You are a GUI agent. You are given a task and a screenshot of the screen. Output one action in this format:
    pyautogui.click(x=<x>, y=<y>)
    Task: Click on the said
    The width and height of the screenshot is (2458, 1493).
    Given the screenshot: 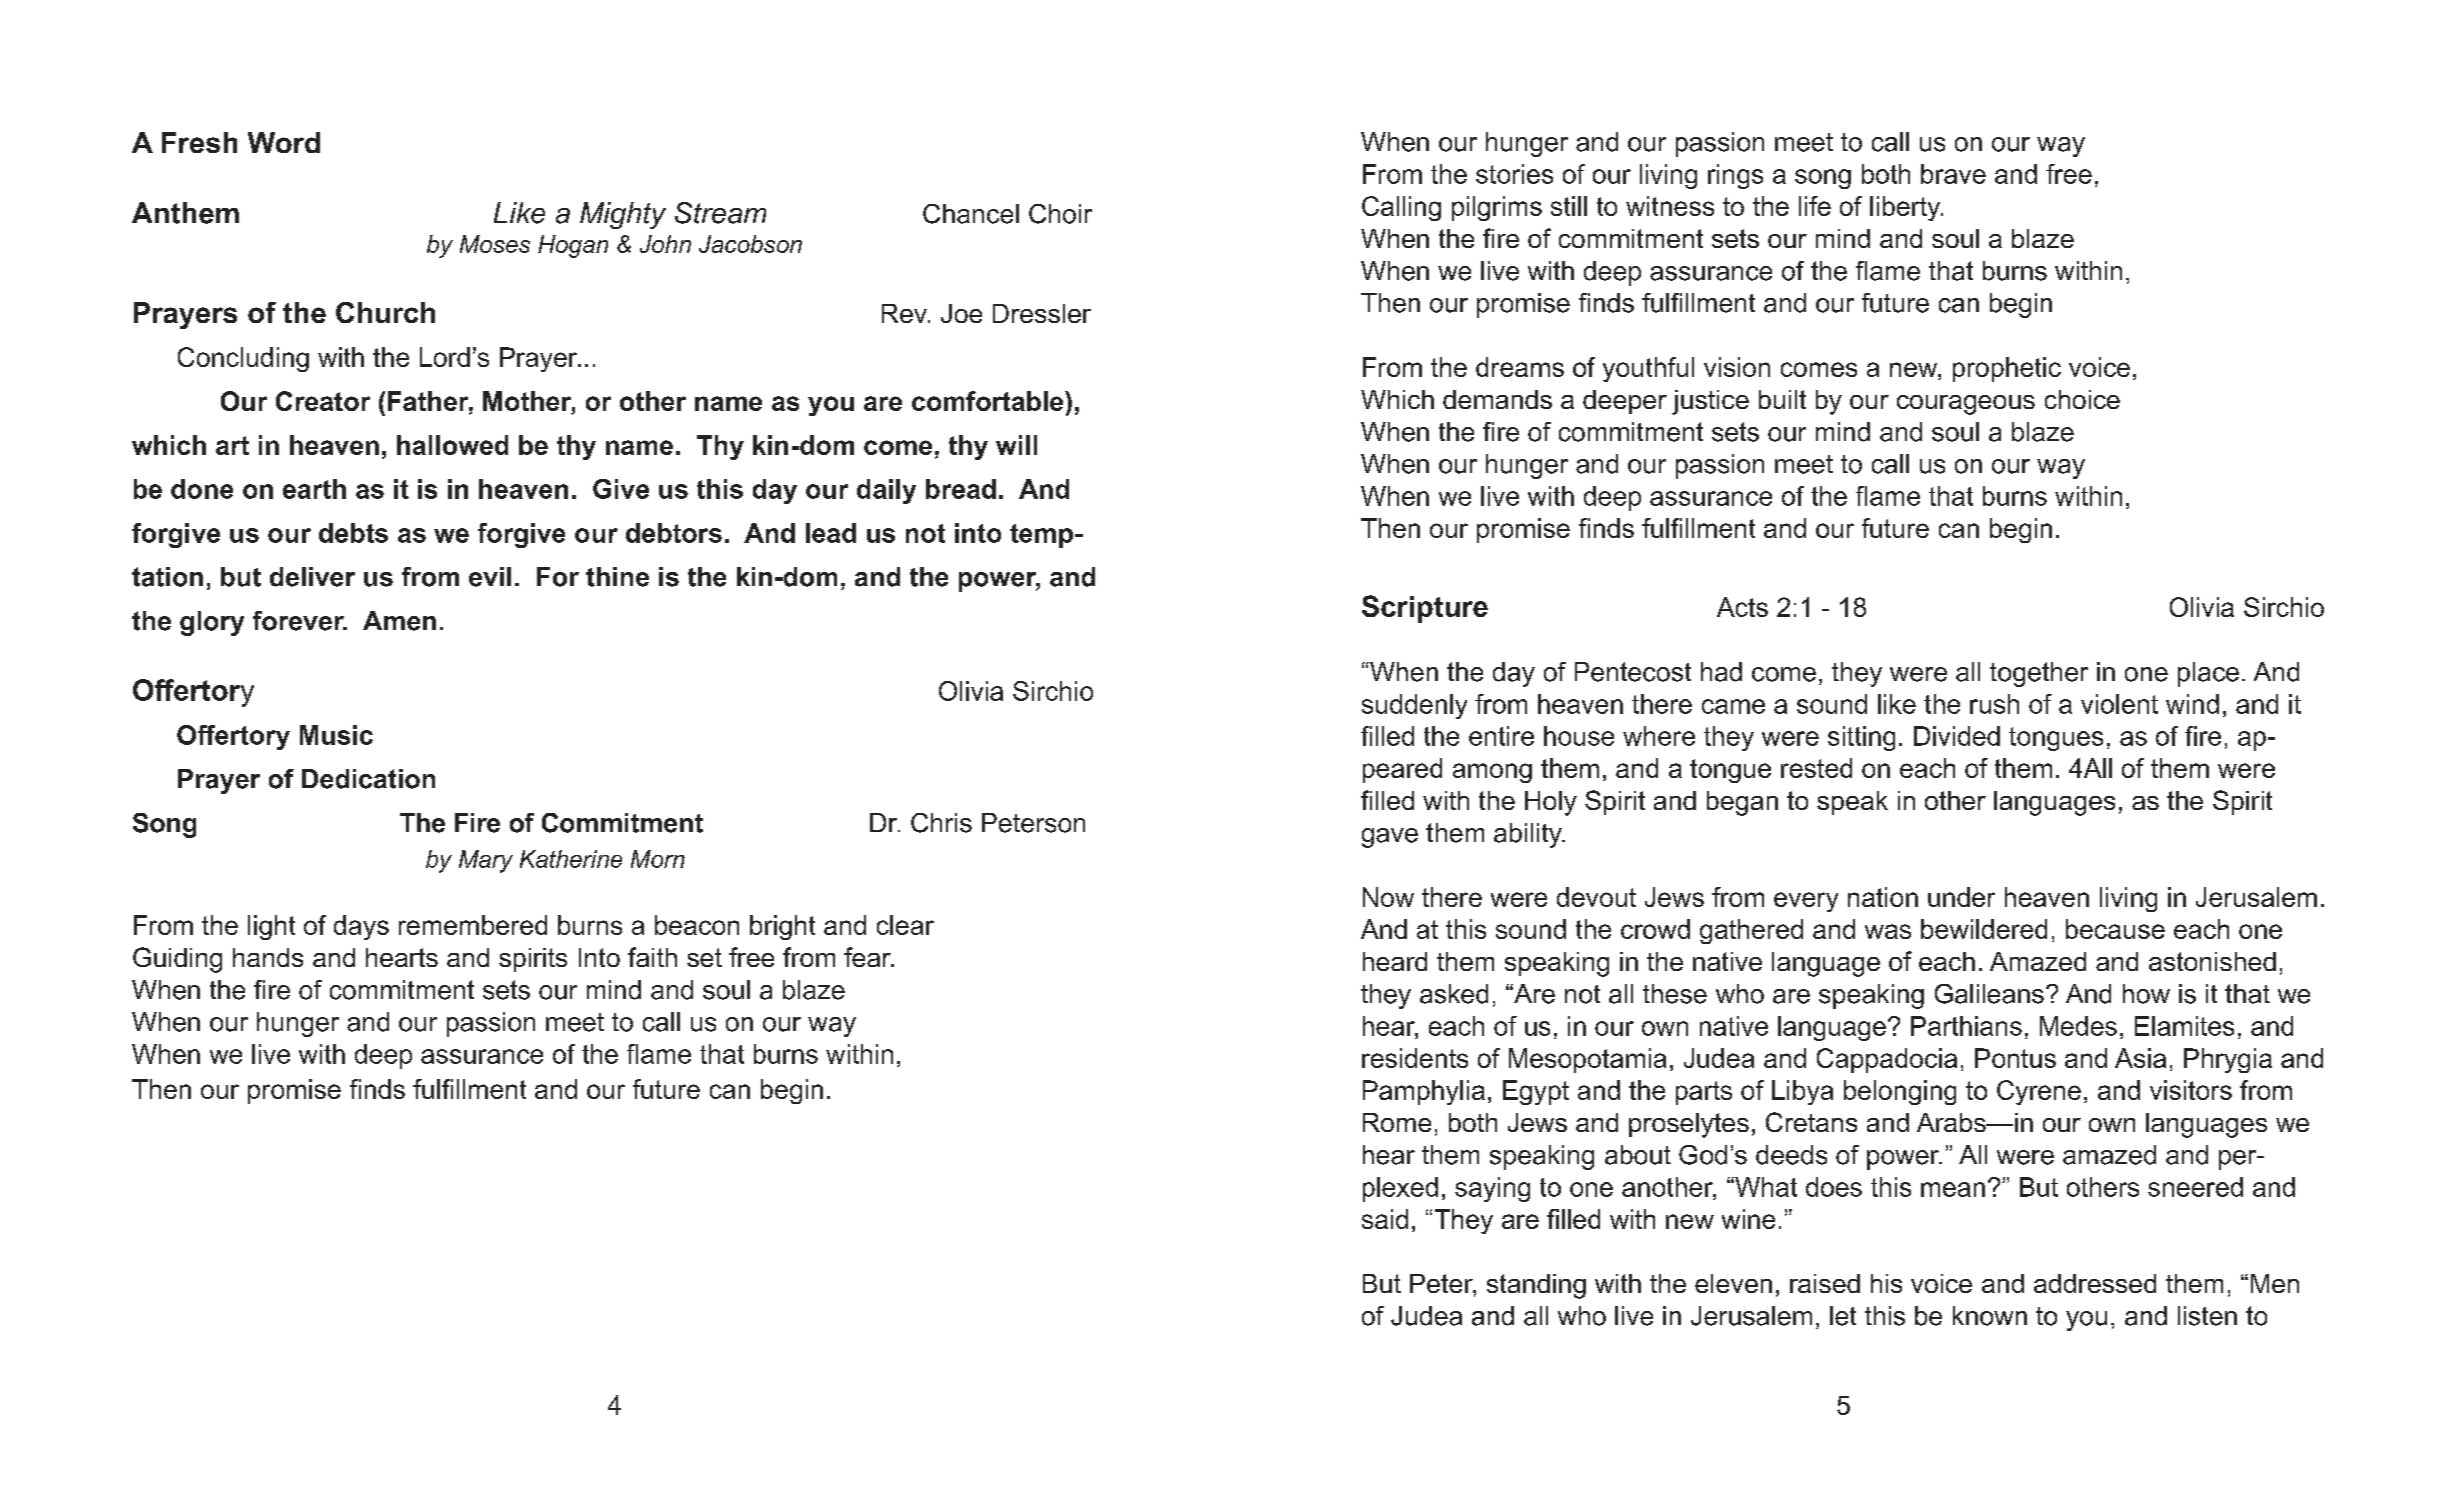 What is the action you would take?
    pyautogui.click(x=1385, y=1219)
